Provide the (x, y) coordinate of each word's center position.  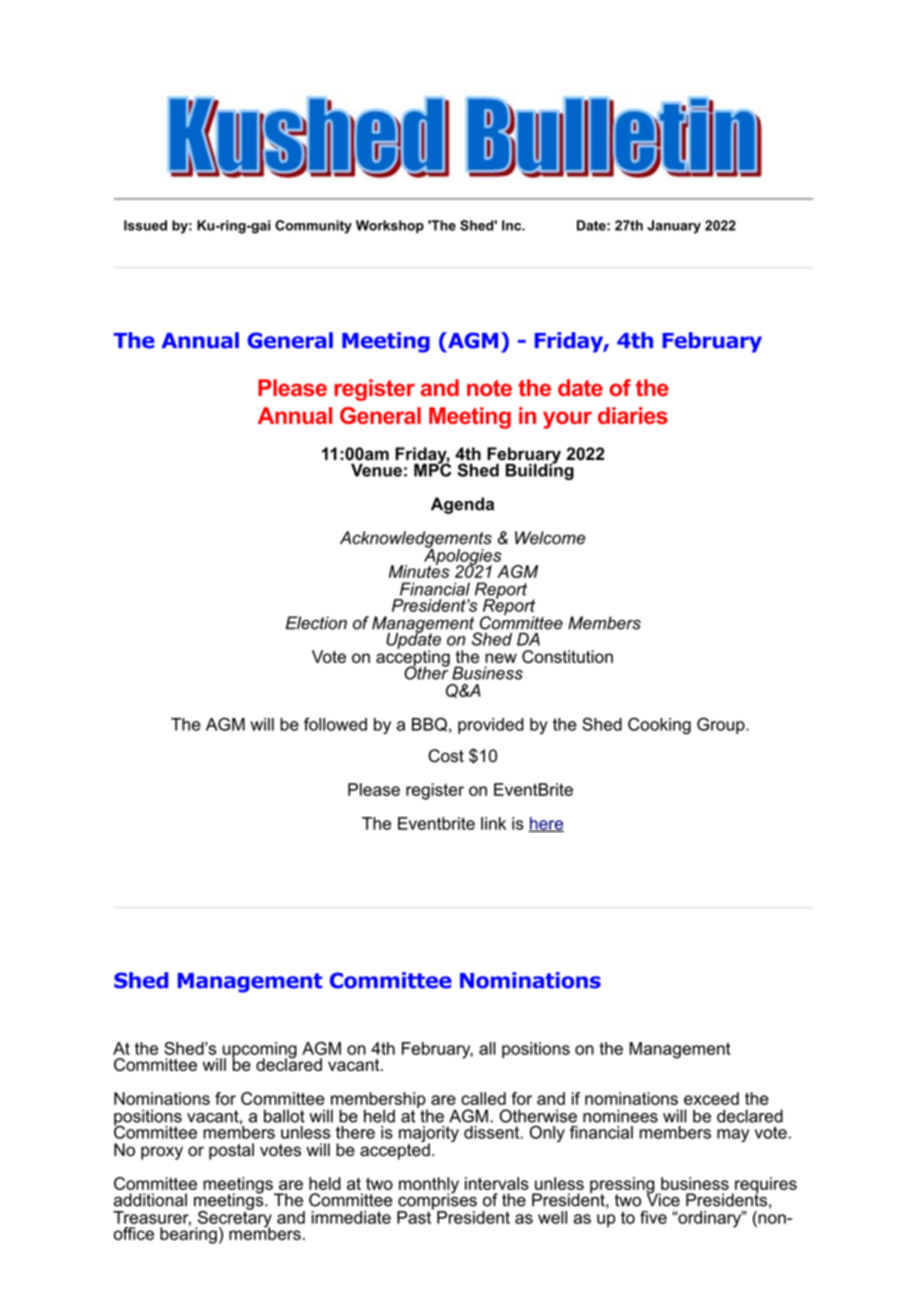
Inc (512, 225)
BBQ (429, 724)
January (674, 227)
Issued (145, 225)
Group (721, 725)
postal (231, 1151)
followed (335, 724)
